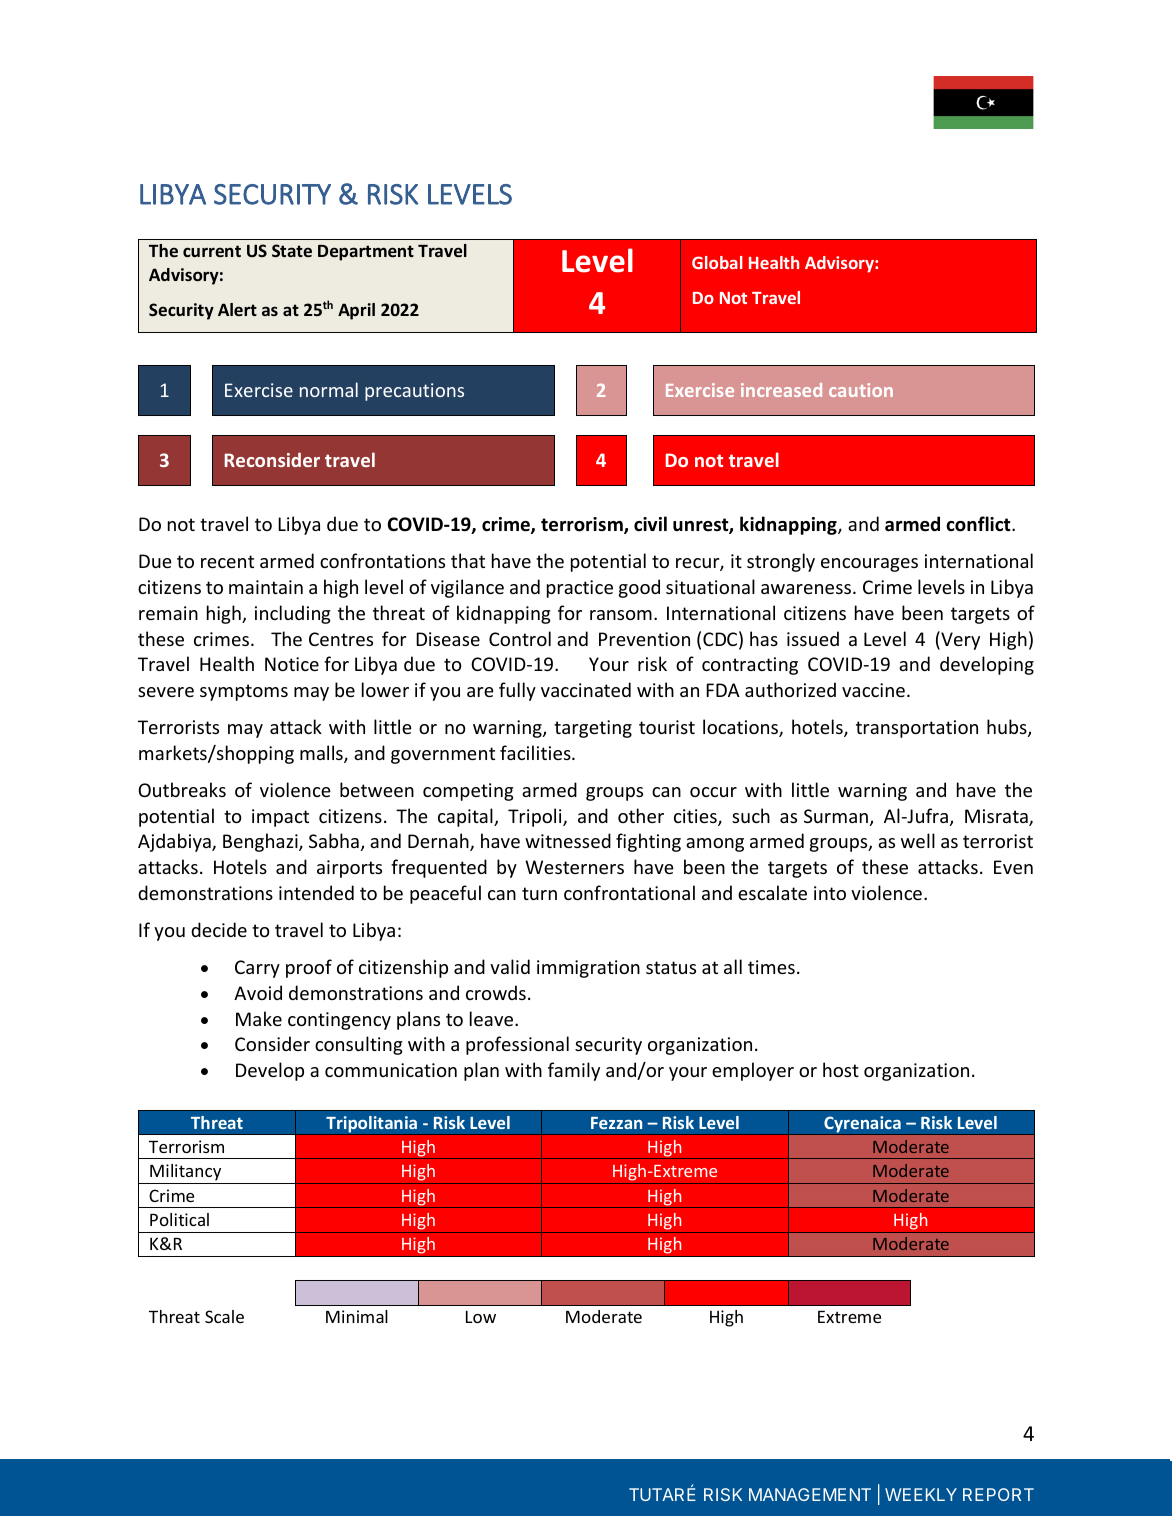 This screenshot has width=1172, height=1516. I want to click on Minimal, so click(357, 1316).
